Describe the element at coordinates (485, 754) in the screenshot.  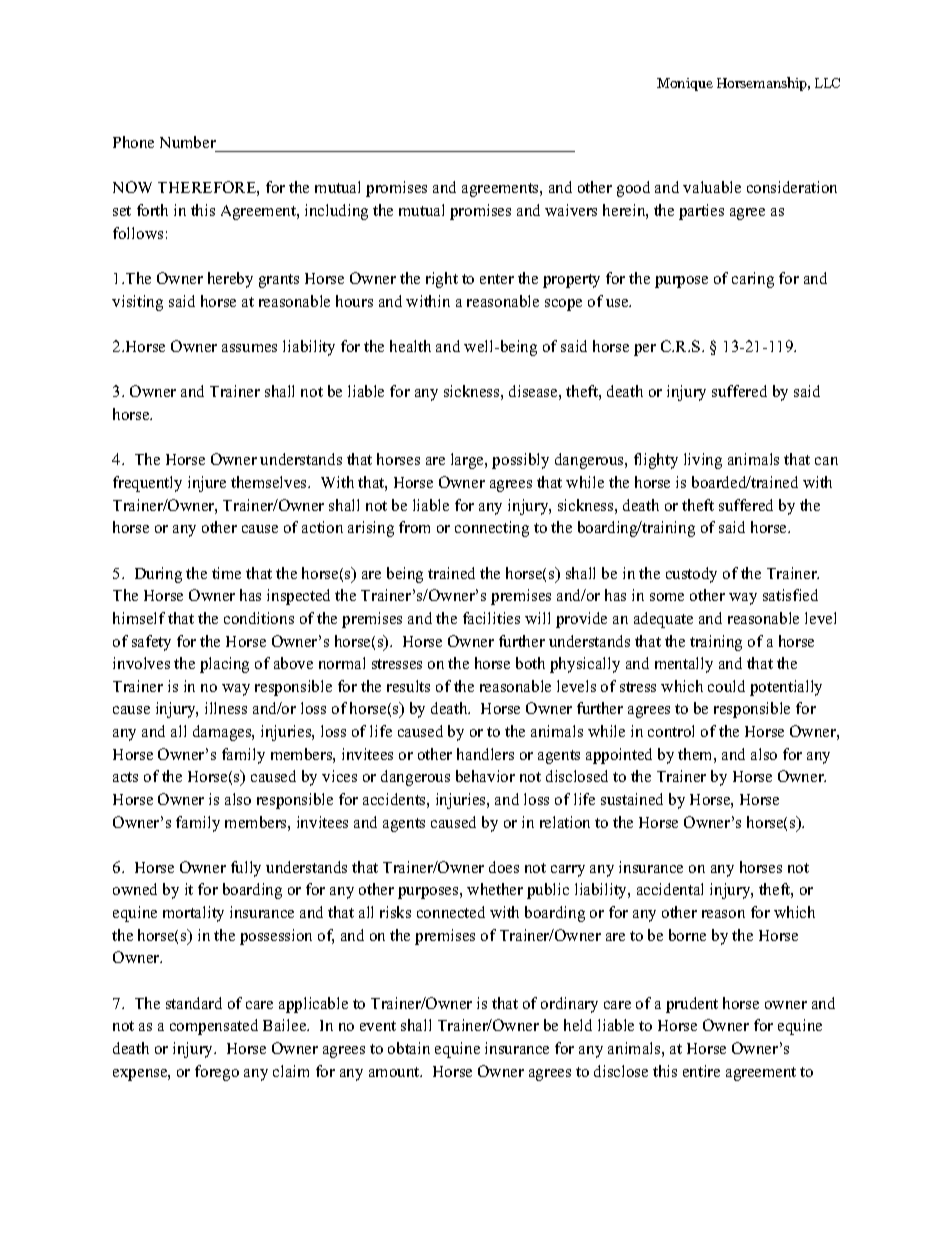
I see `handlers` at that location.
